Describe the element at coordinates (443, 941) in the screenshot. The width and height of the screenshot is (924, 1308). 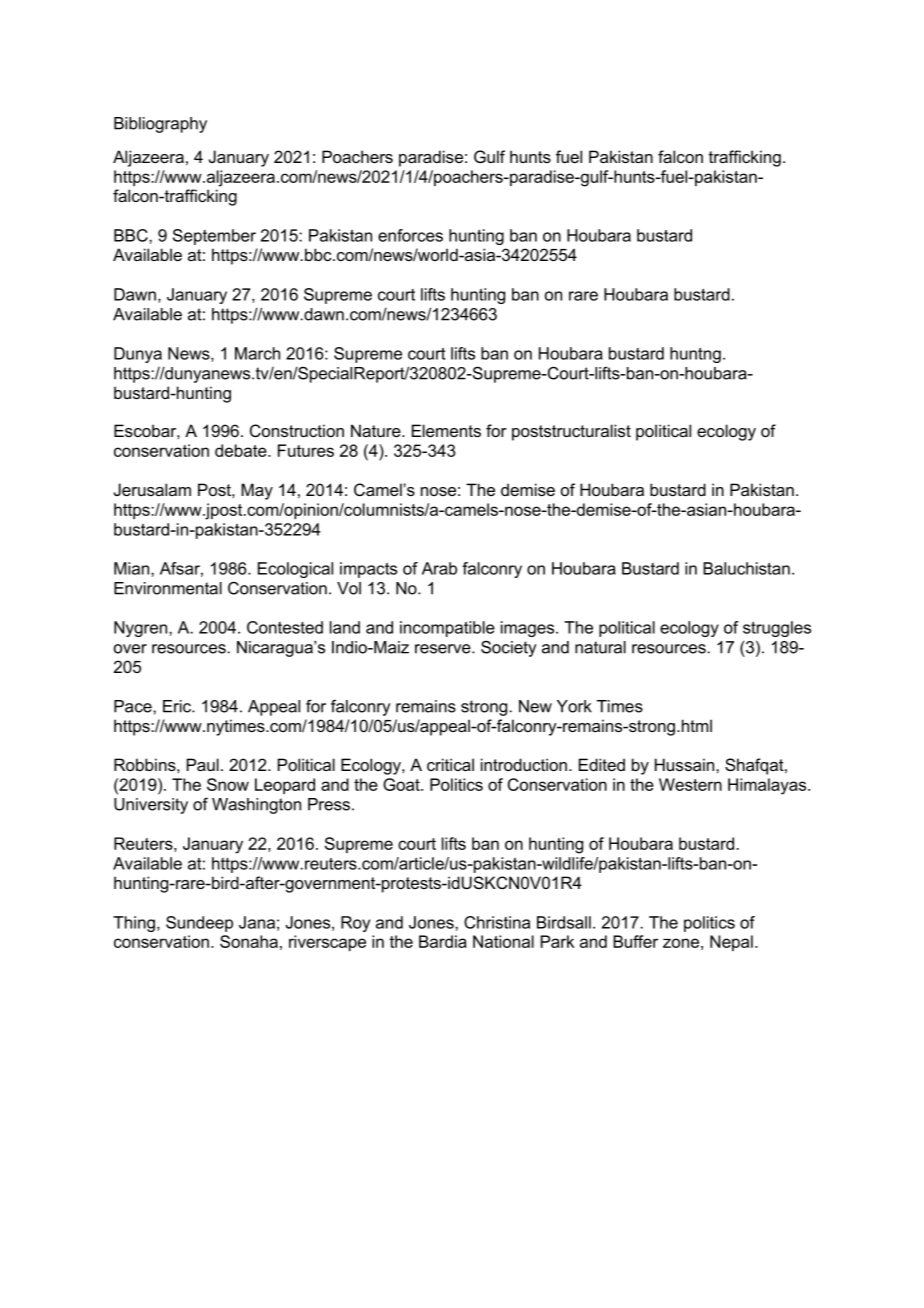
I see `Bardia` at that location.
